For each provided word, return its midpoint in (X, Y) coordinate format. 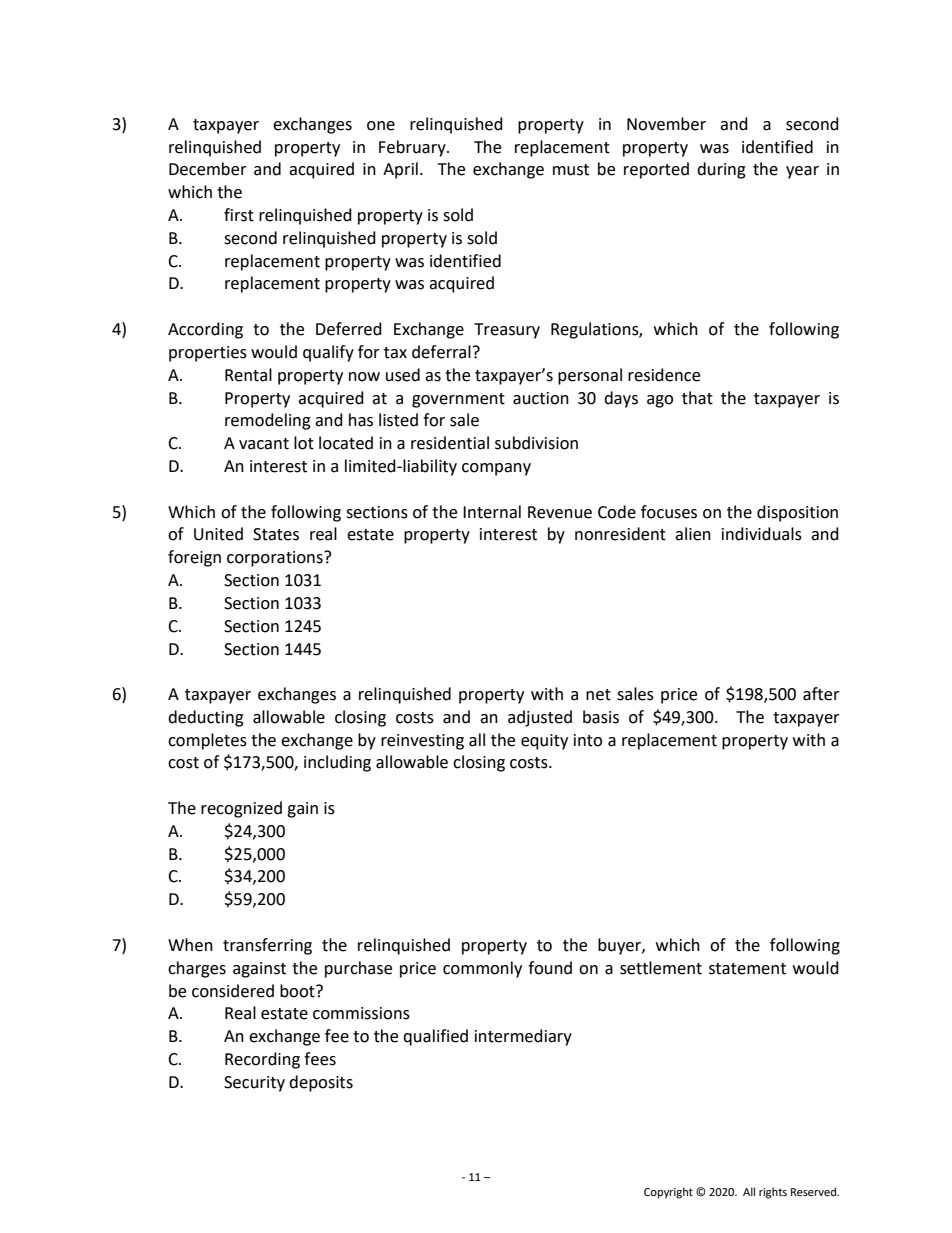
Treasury (507, 331)
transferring (267, 946)
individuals (762, 534)
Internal (492, 512)
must (571, 170)
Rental (248, 375)
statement (747, 969)
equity (544, 742)
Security (254, 1084)
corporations (276, 559)
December (208, 169)
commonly (482, 969)
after (821, 694)
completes (207, 741)
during (721, 170)
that (697, 398)
